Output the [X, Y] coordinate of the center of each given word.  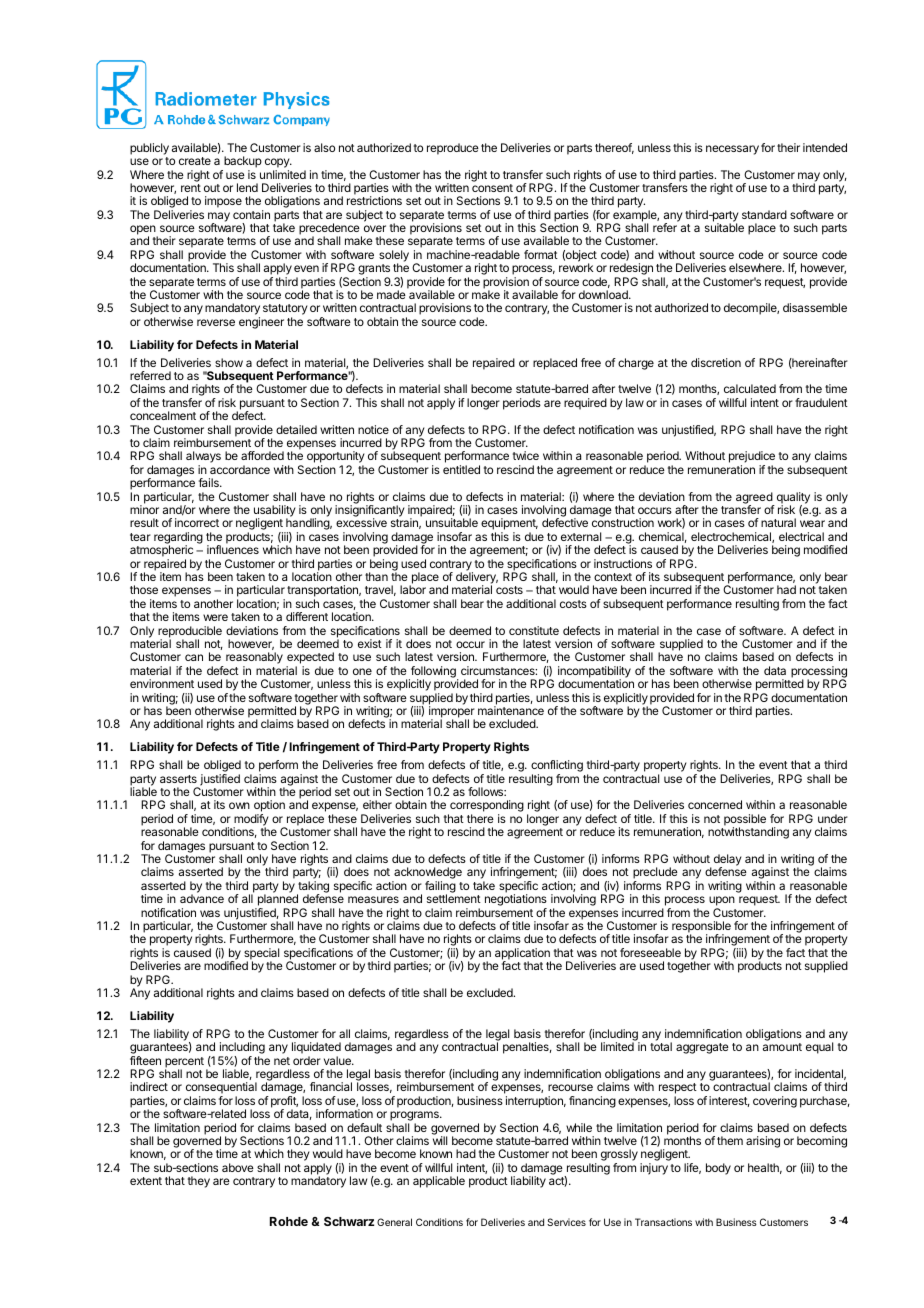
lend [247, 187]
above [238, 1167]
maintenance [511, 710]
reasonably [254, 659]
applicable [439, 1182]
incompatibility [594, 673]
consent [492, 188]
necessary [732, 150]
